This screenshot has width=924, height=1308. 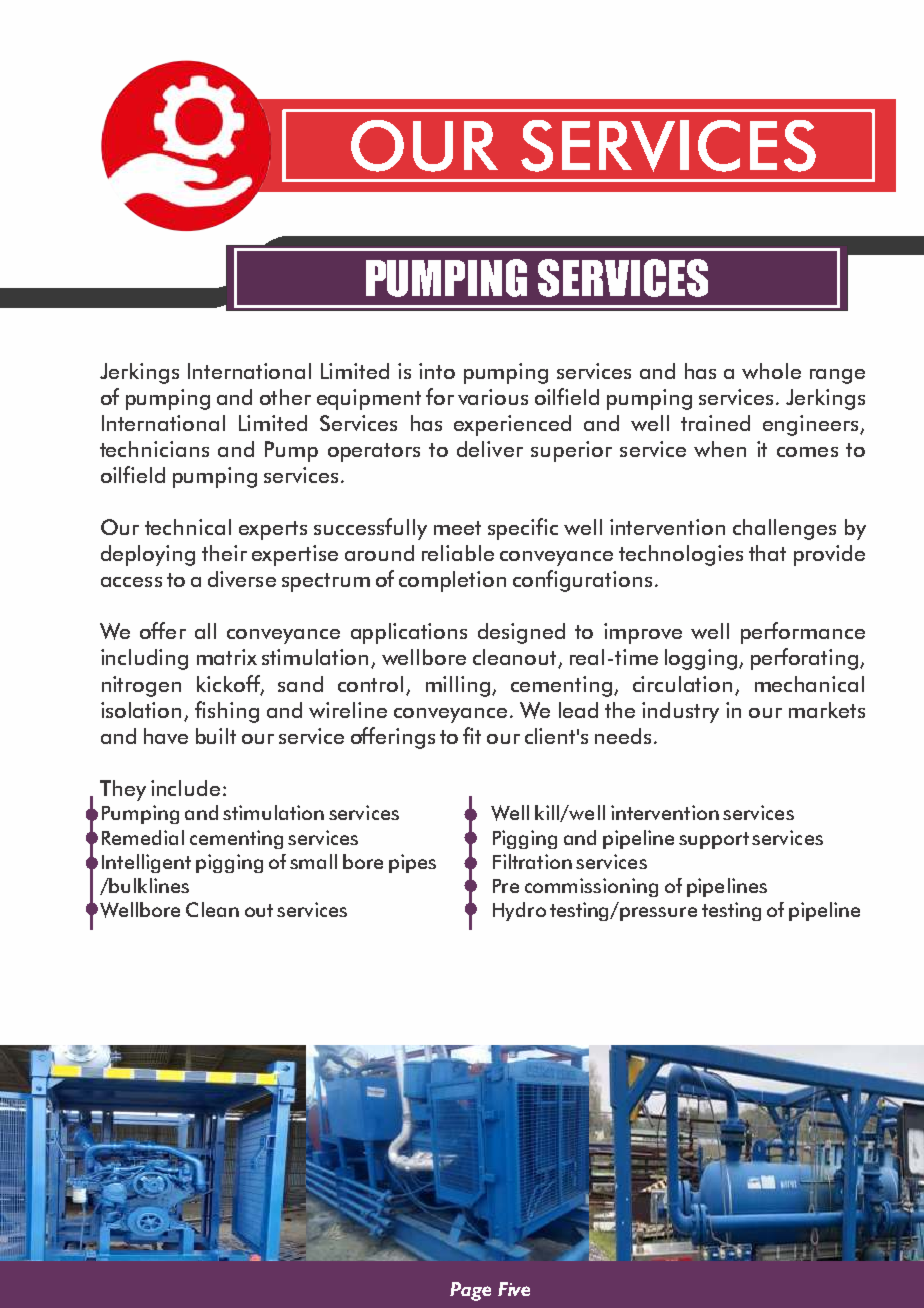 What do you see at coordinates (470, 1291) in the screenshot?
I see `Page` at bounding box center [470, 1291].
